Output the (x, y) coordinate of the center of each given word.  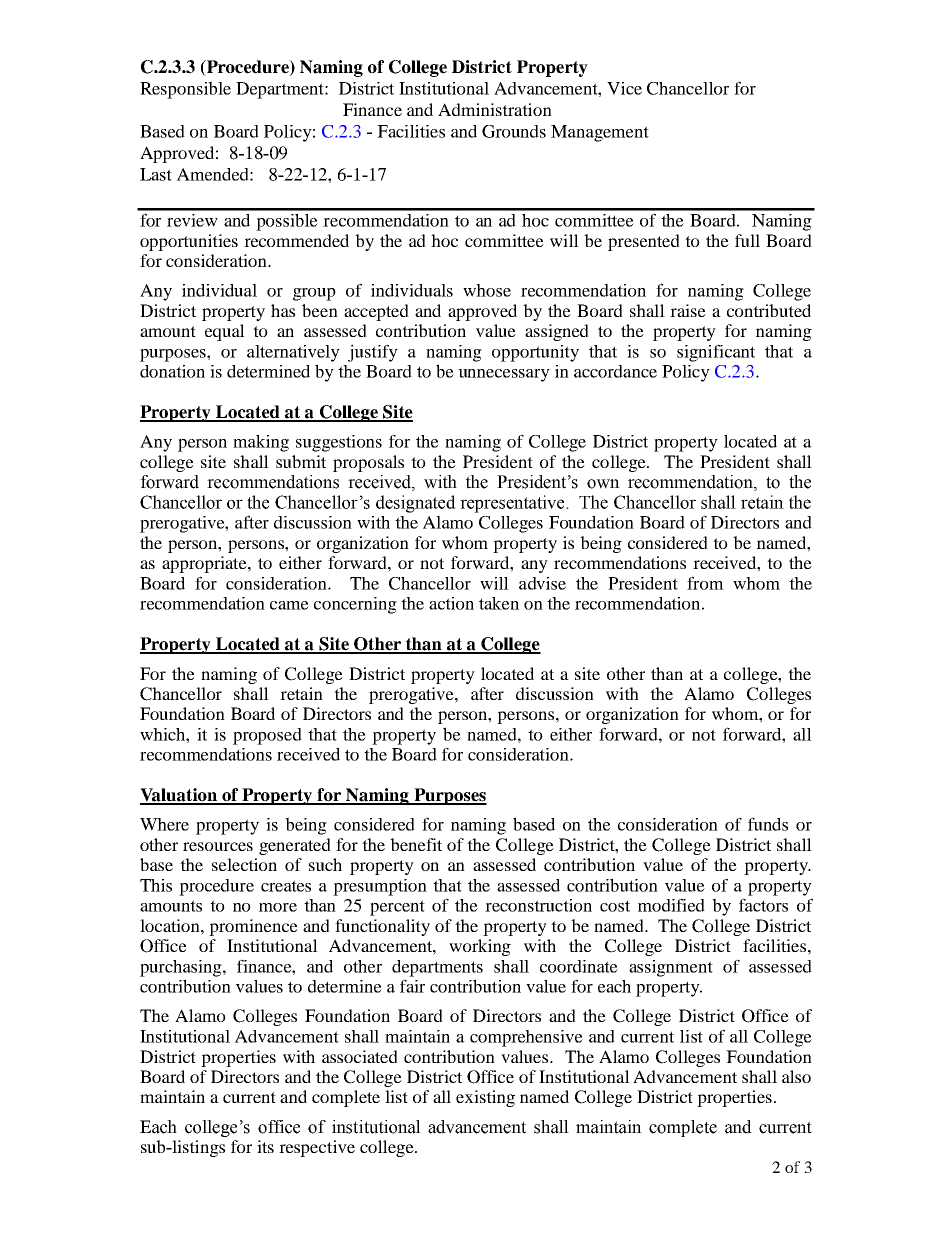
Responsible (185, 90)
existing (485, 1098)
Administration (495, 109)
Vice (624, 88)
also (796, 1076)
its (265, 1146)
